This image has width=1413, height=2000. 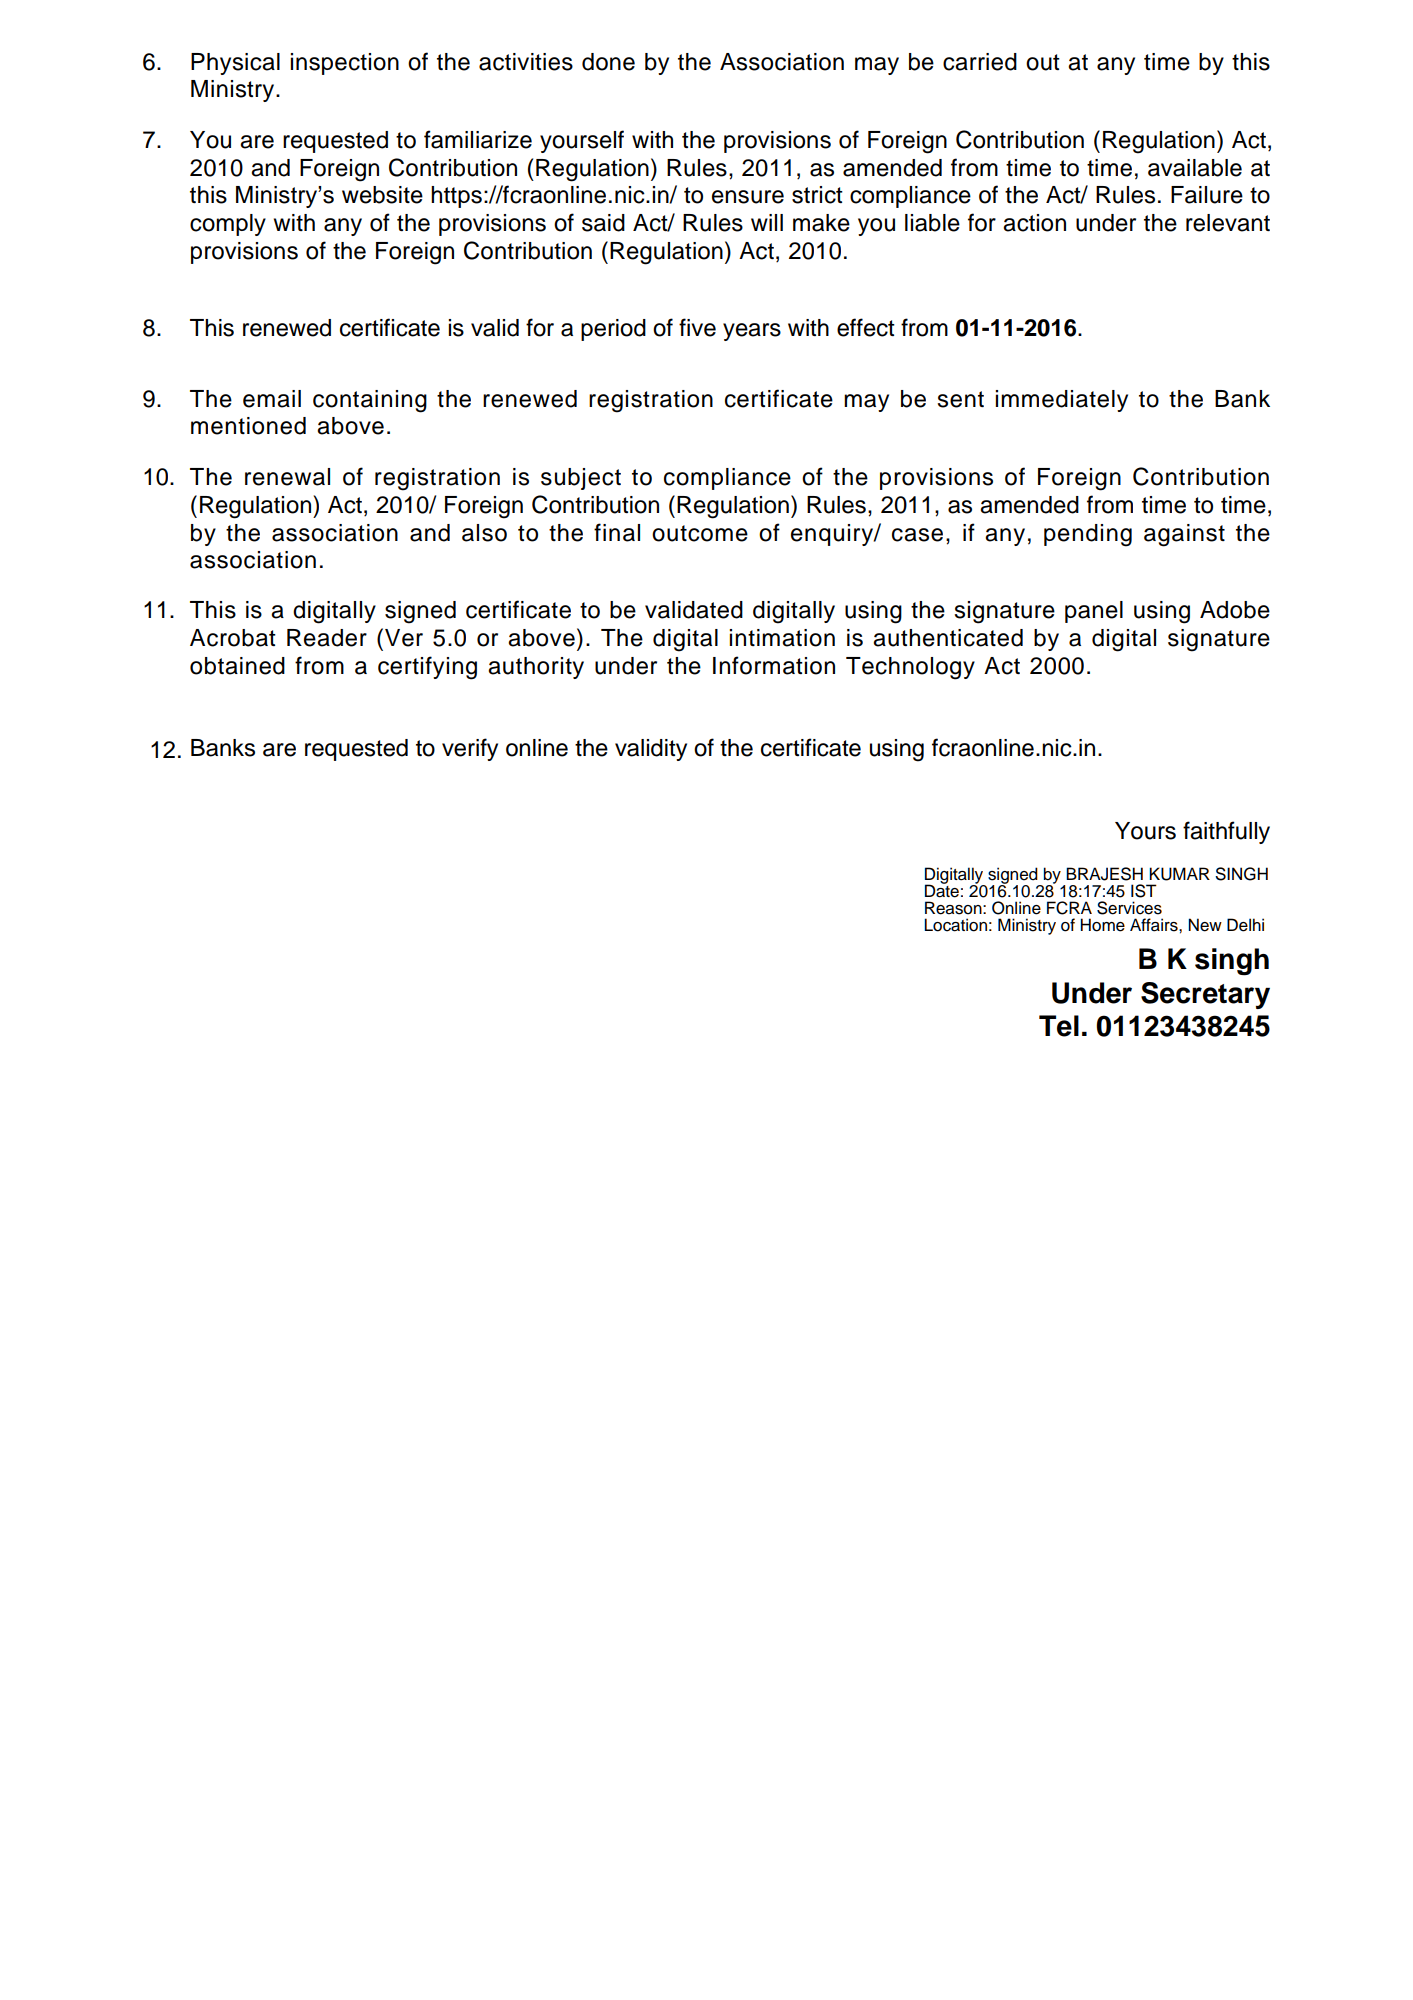 I want to click on done, so click(x=608, y=62).
